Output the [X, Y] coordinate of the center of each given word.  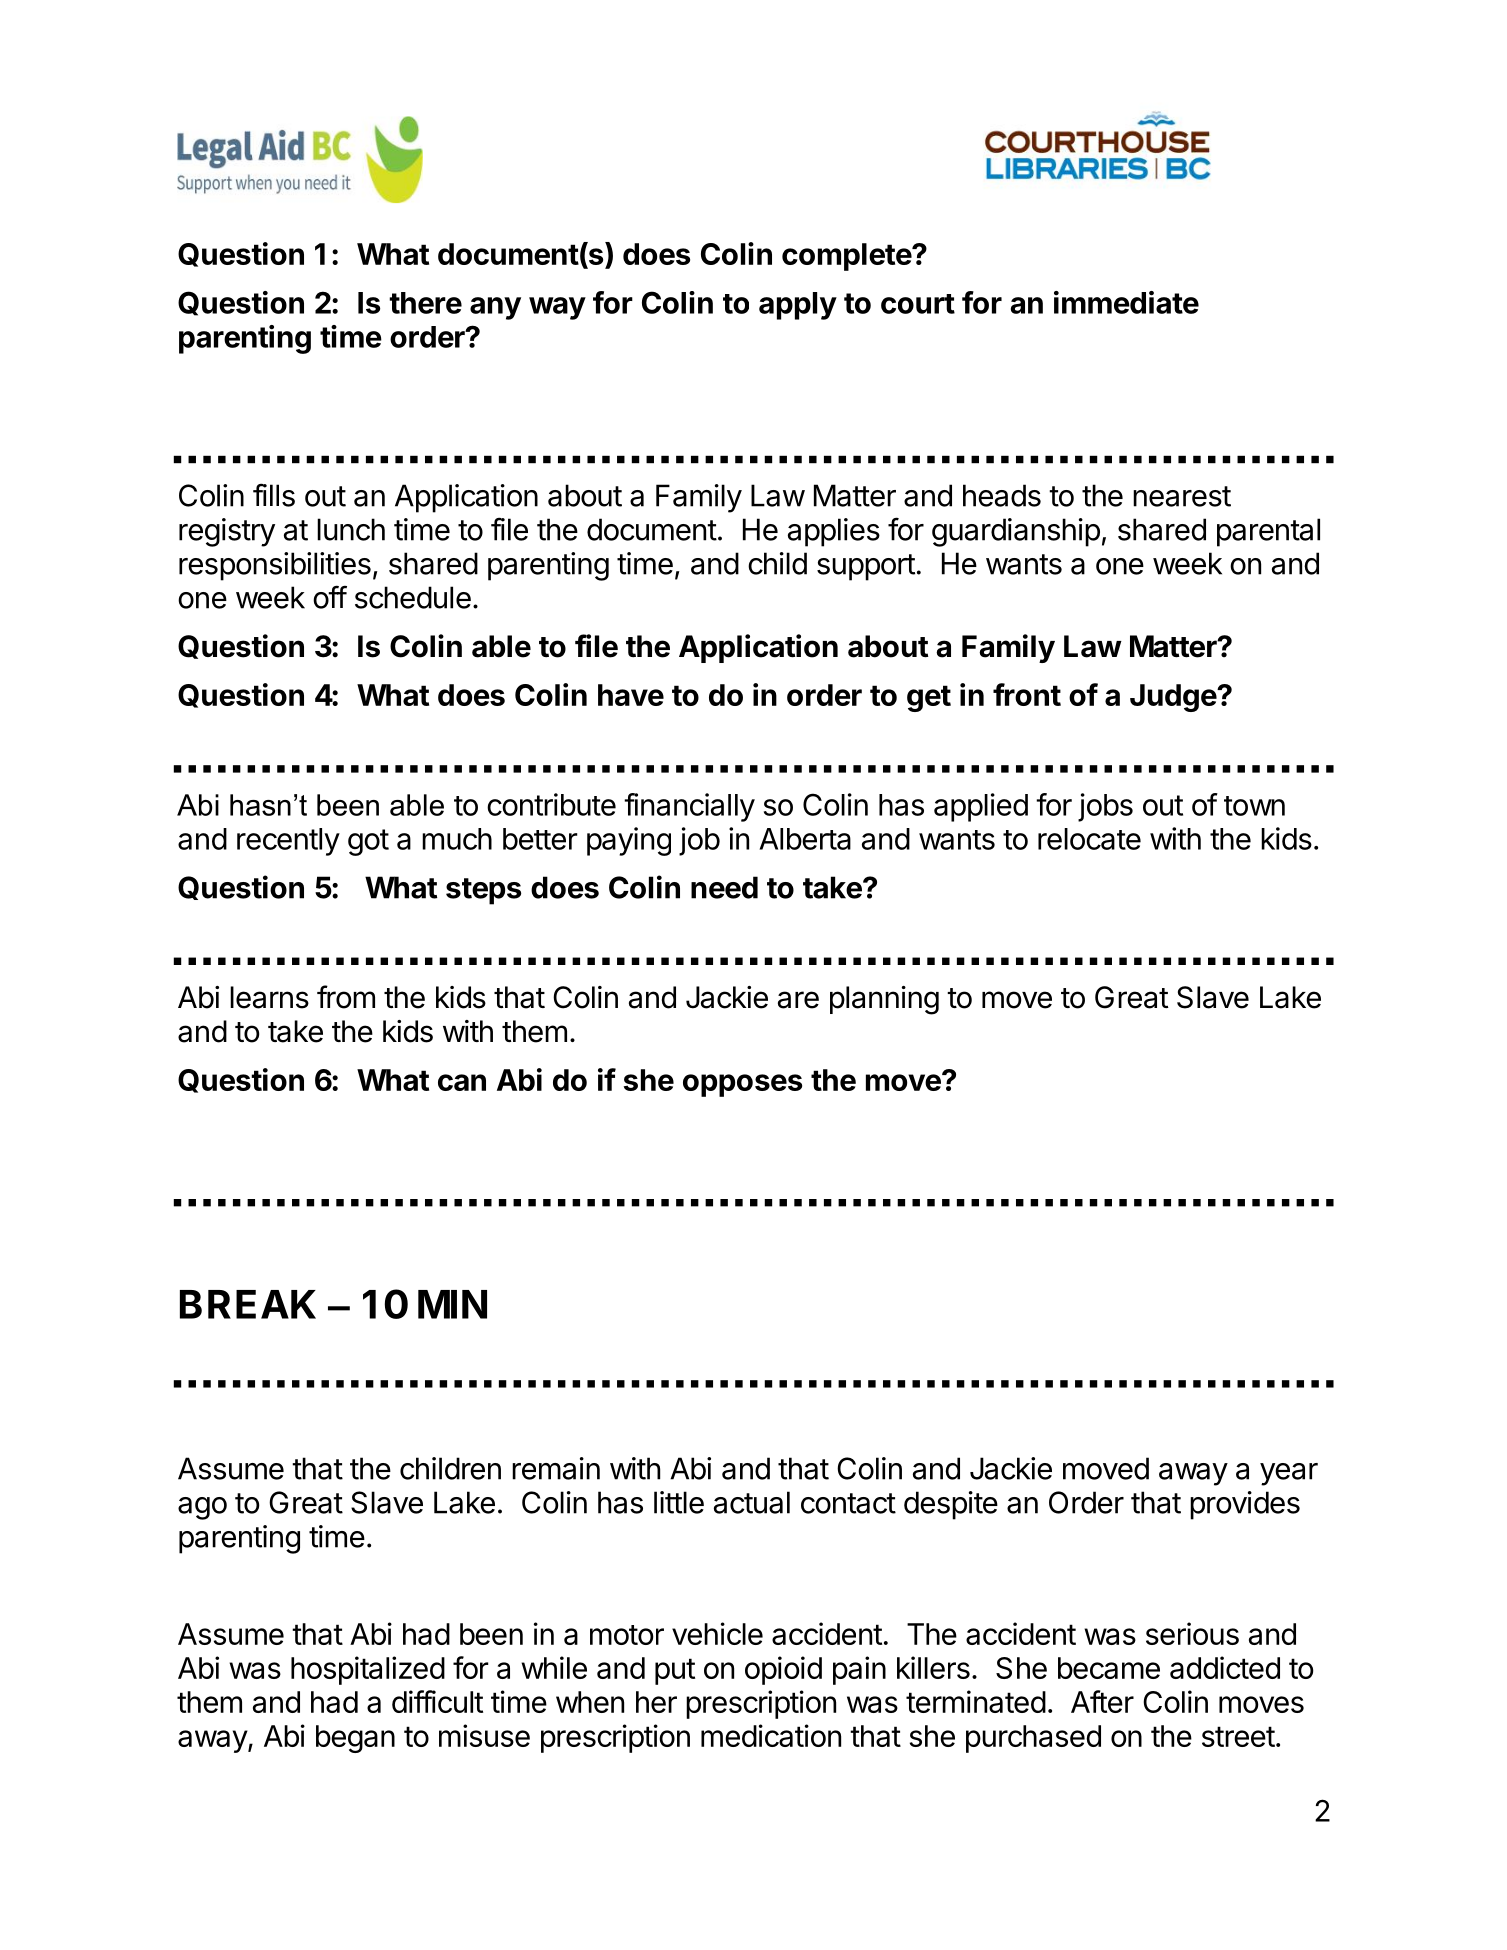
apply [798, 306]
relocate [1089, 839]
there [425, 303]
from [346, 997]
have [631, 695]
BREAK [248, 1304]
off [330, 597]
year [1289, 1474]
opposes [742, 1085]
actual [752, 1502]
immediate [1126, 302]
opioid [783, 1670]
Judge [1174, 698]
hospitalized [368, 1670]
